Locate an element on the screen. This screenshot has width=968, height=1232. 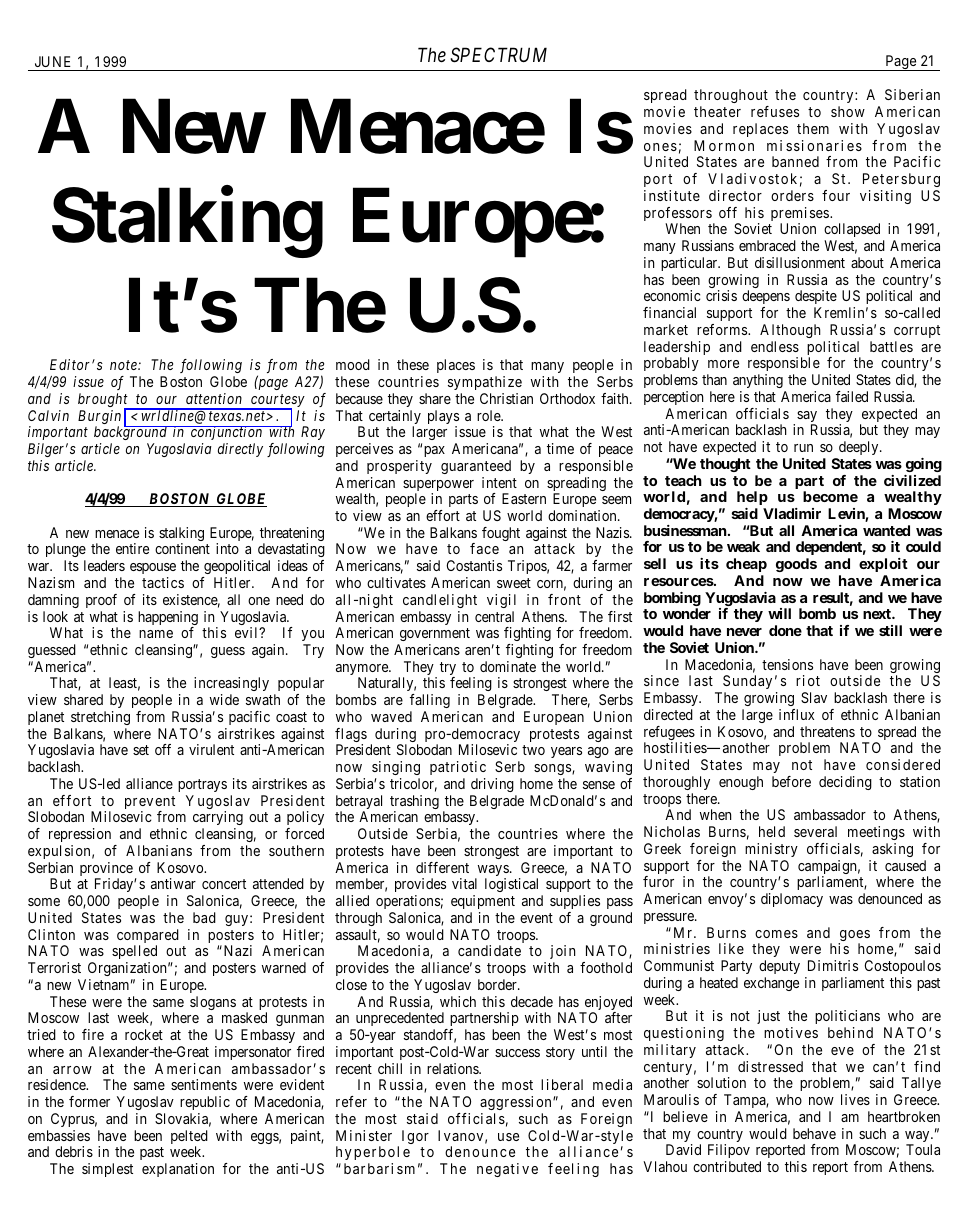
pelted is located at coordinates (189, 1138).
